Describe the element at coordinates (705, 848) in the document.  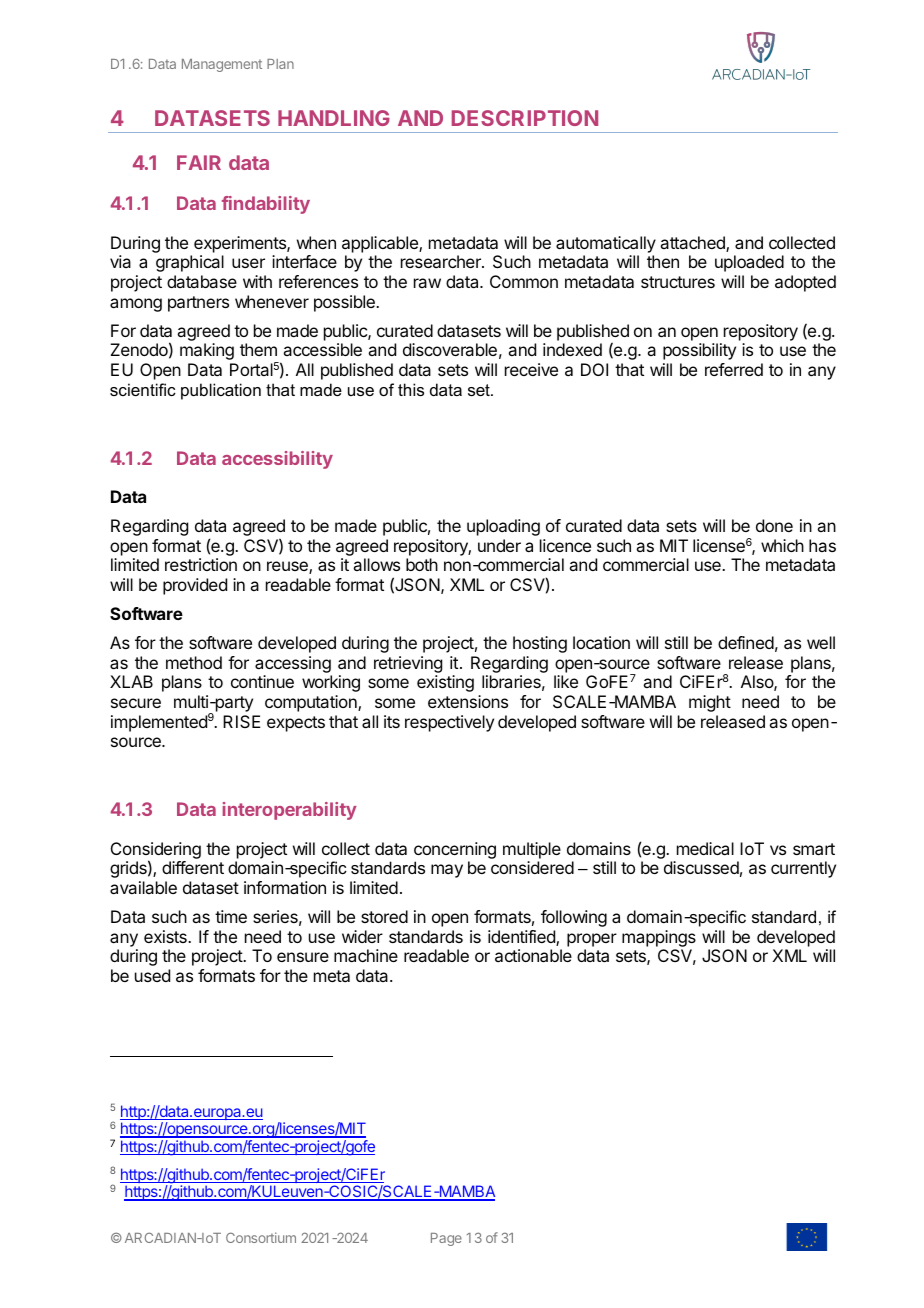
I see `medical` at that location.
